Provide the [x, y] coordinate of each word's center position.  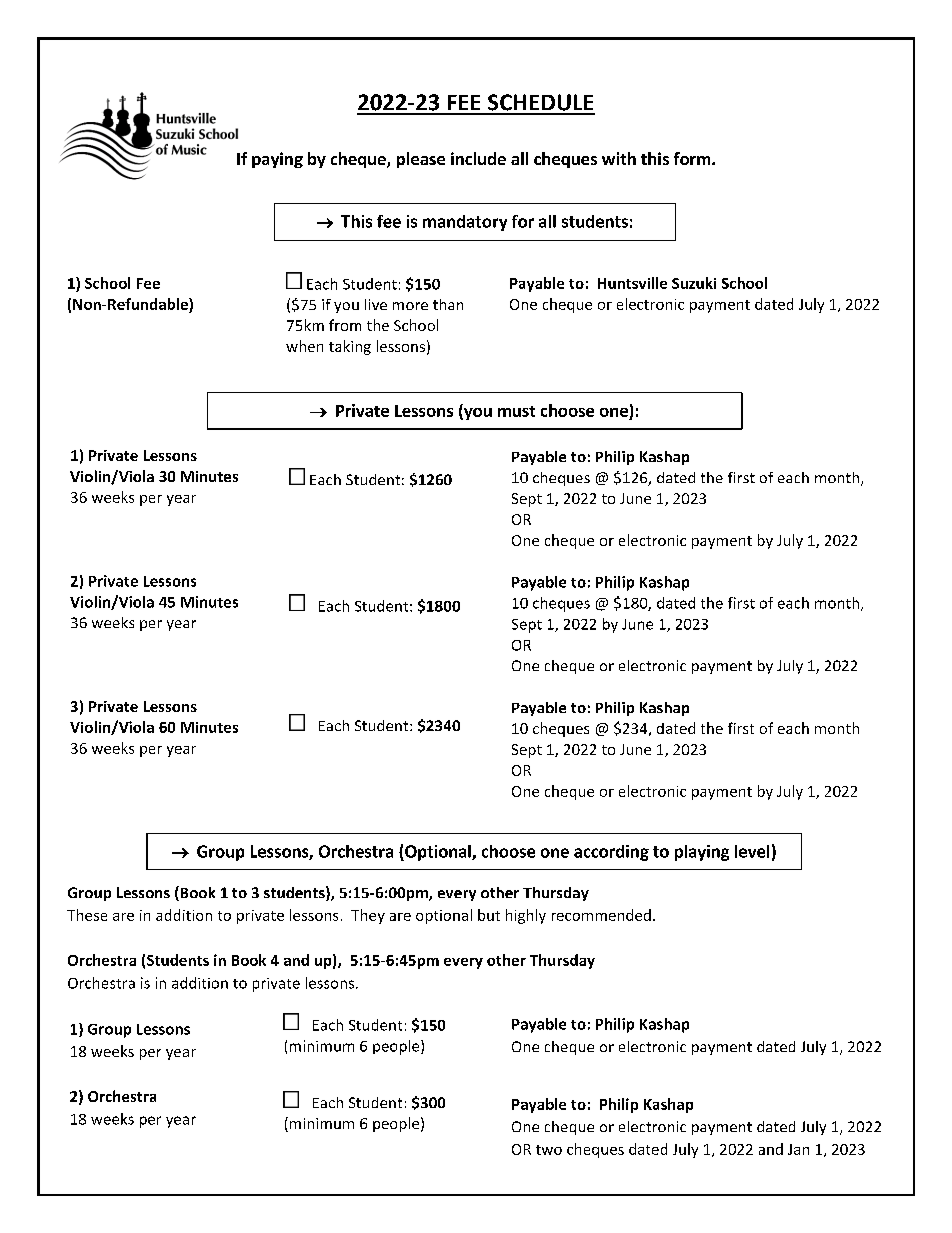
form [693, 158]
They [368, 916]
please [421, 160]
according [611, 853]
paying [277, 160]
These [87, 915]
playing [702, 853]
